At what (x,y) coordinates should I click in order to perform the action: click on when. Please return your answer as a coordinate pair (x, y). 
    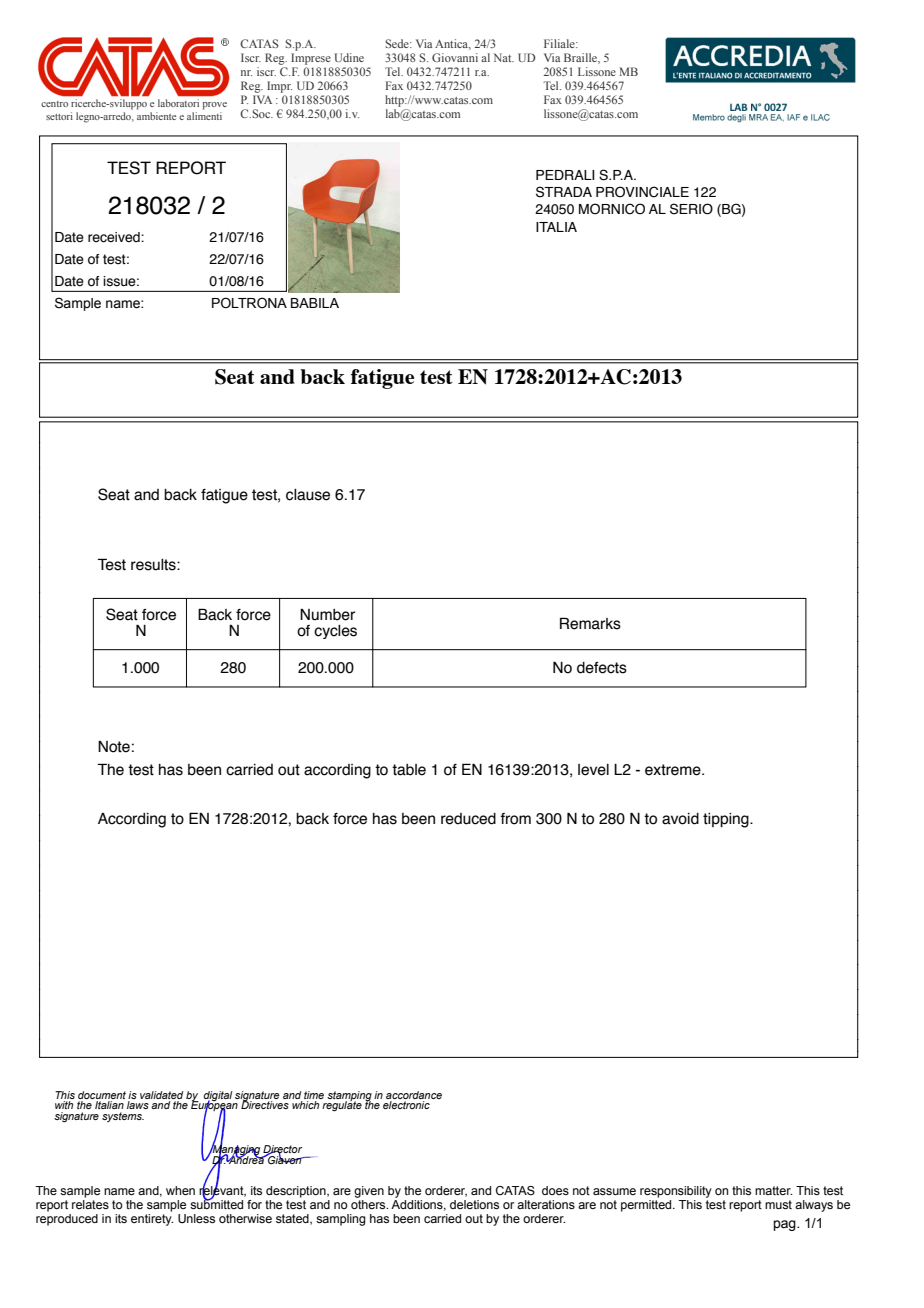
    Looking at the image, I should click on (180, 1190).
